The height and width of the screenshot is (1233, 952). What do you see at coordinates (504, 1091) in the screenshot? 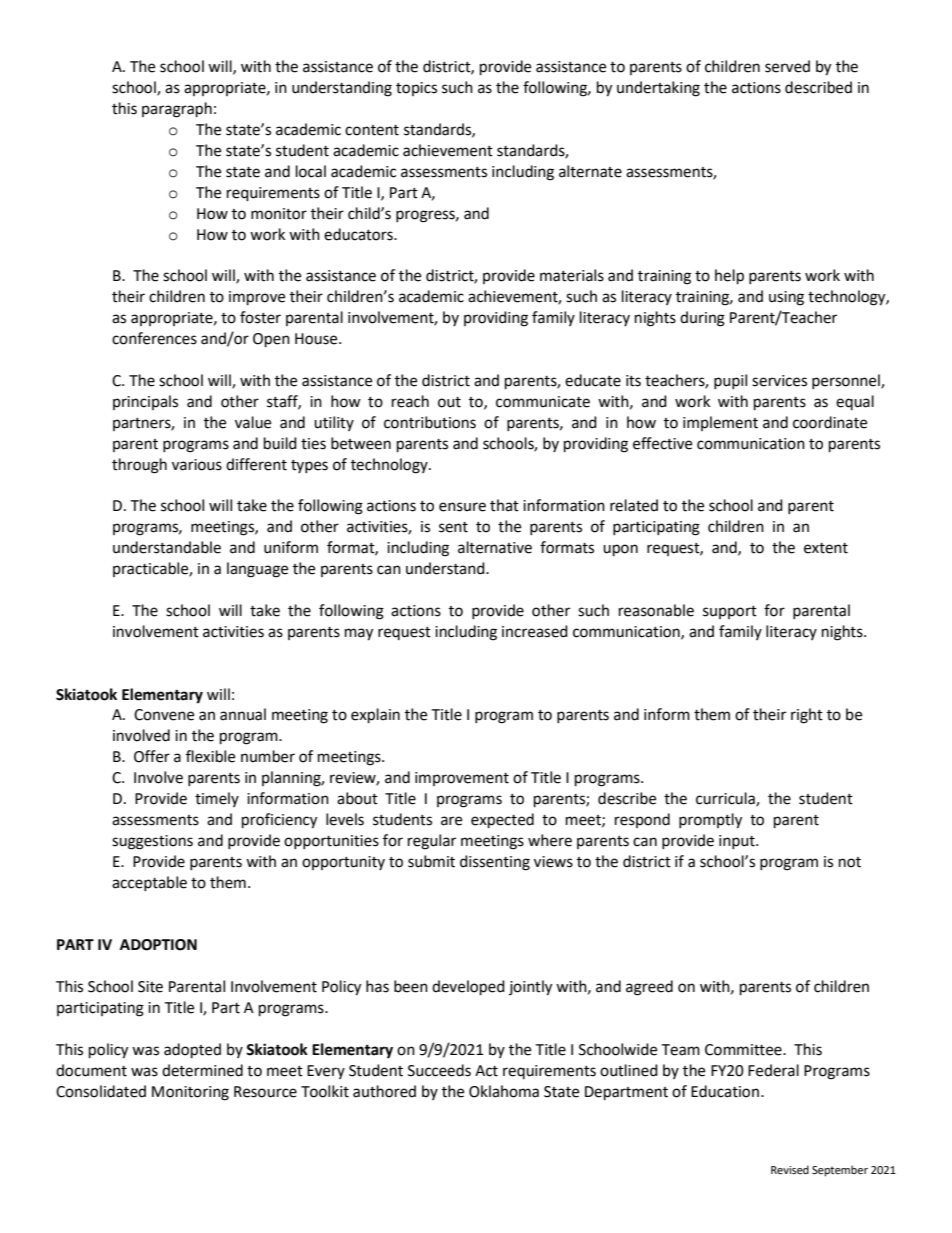
I see `Oklahoma` at bounding box center [504, 1091].
